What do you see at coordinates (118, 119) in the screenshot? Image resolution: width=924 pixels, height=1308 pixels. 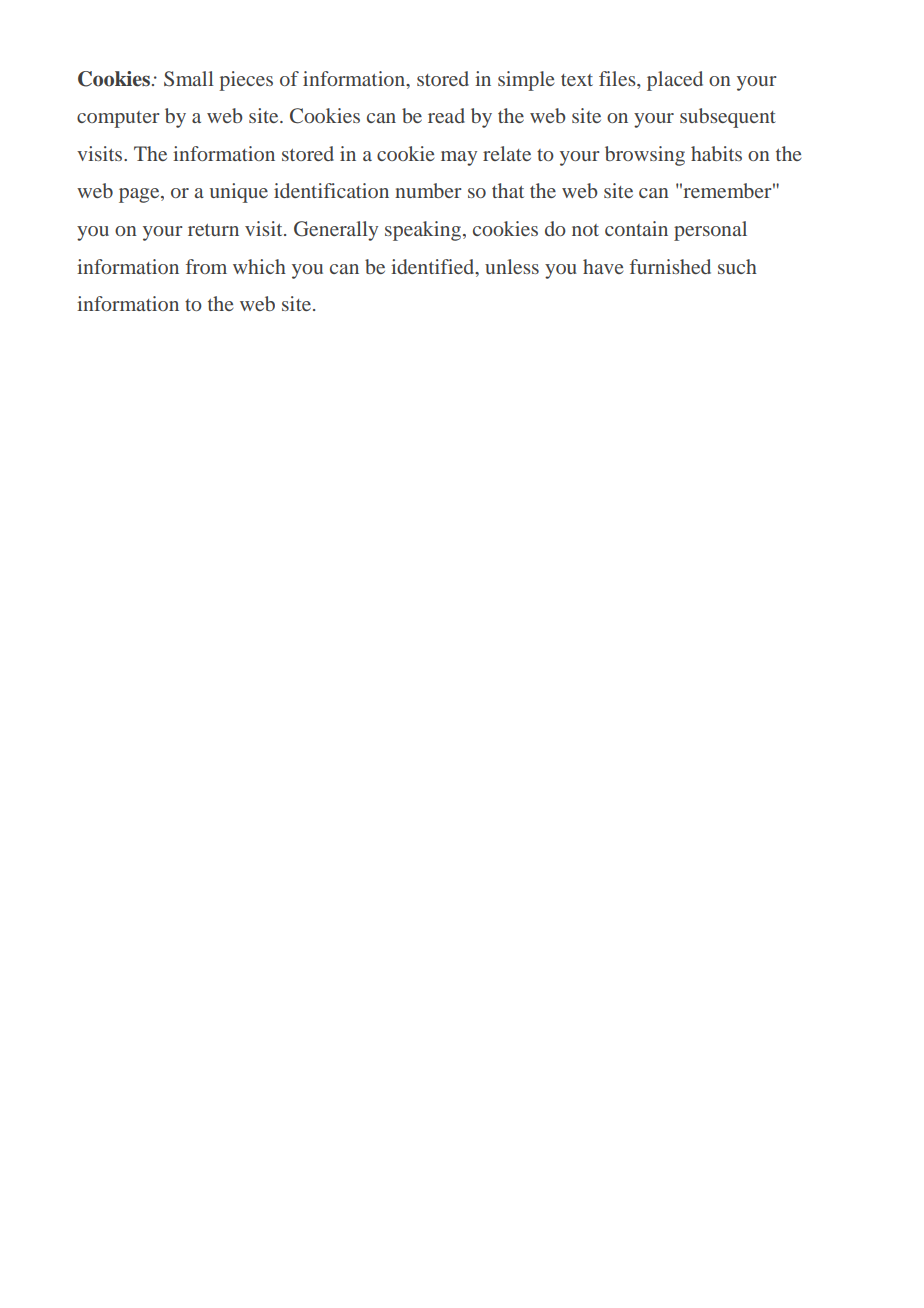 I see `computer` at bounding box center [118, 119].
